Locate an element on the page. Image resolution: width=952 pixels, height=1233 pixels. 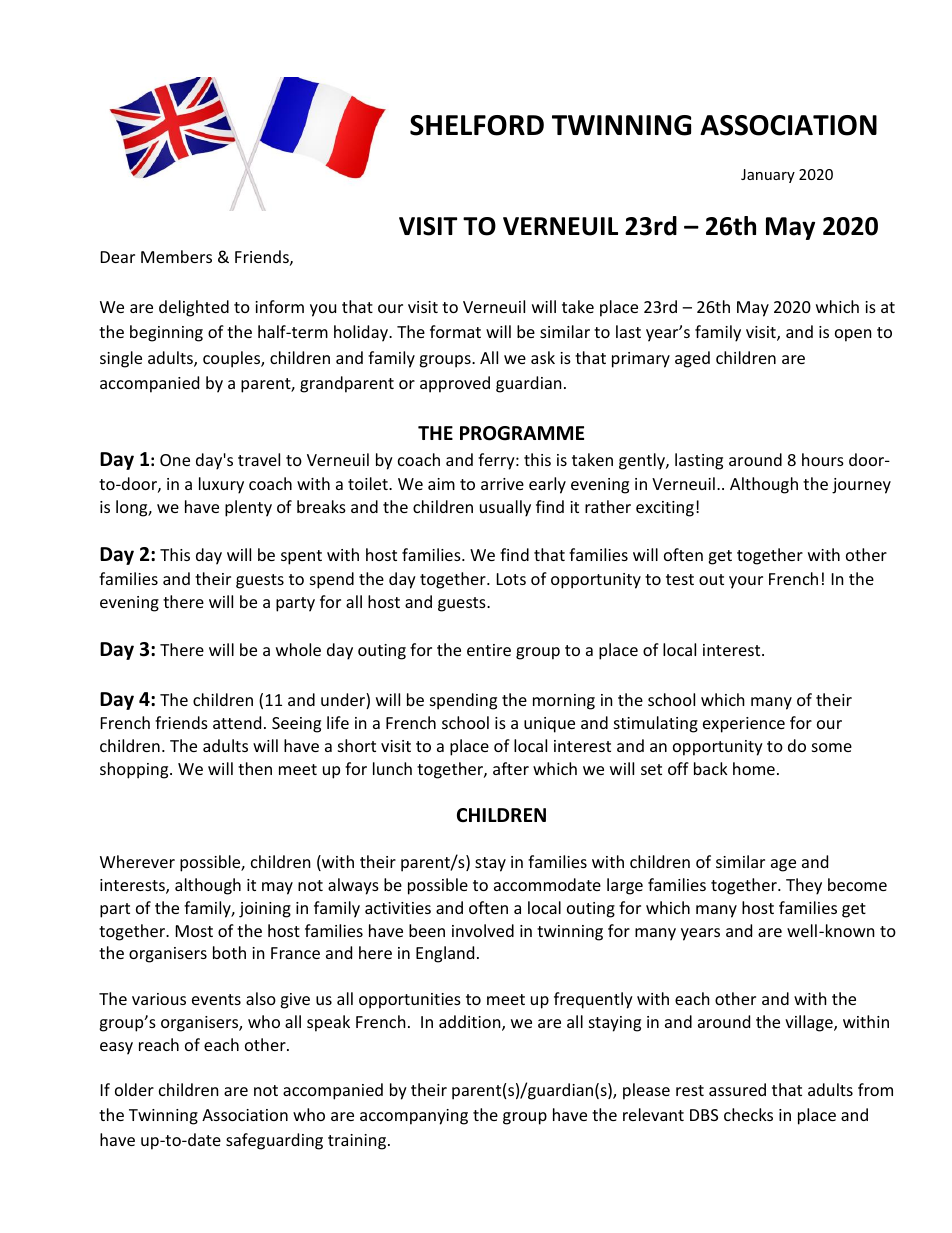
after is located at coordinates (511, 768).
